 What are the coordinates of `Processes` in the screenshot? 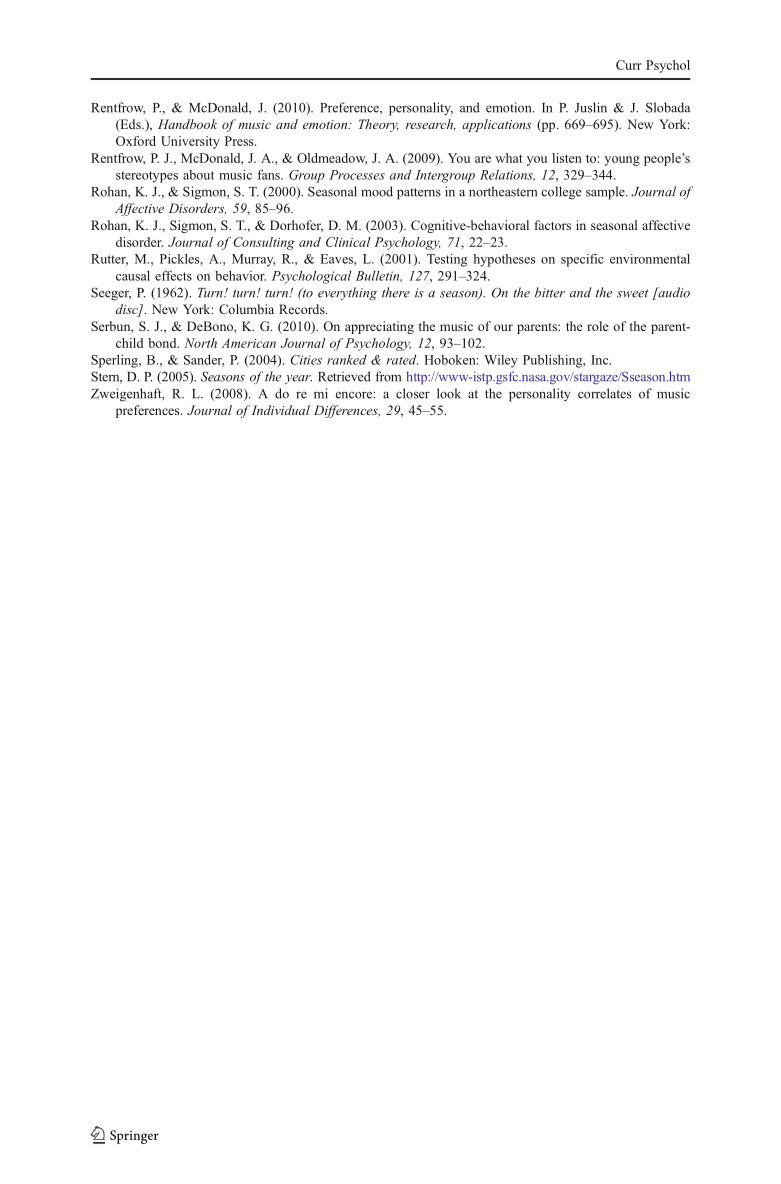 It's located at (357, 175).
